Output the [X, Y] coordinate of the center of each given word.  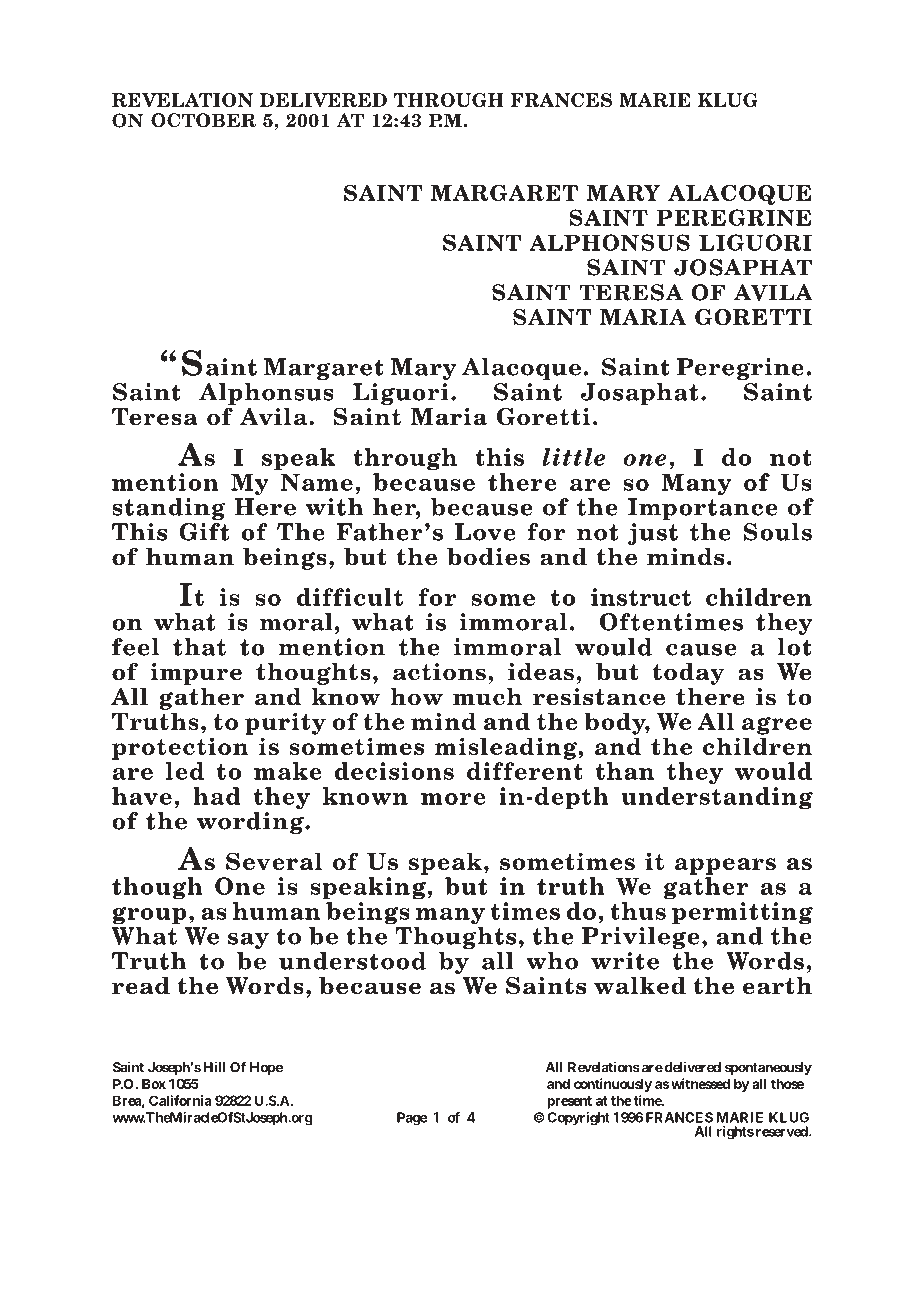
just [653, 534]
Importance [703, 509]
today [688, 673]
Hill [214, 1067]
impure [196, 674]
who [552, 961]
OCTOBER [203, 120]
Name [317, 482]
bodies [488, 557]
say [248, 940]
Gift [204, 532]
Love [485, 532]
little [573, 457]
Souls [778, 532]
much [487, 697]
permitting [742, 913]
